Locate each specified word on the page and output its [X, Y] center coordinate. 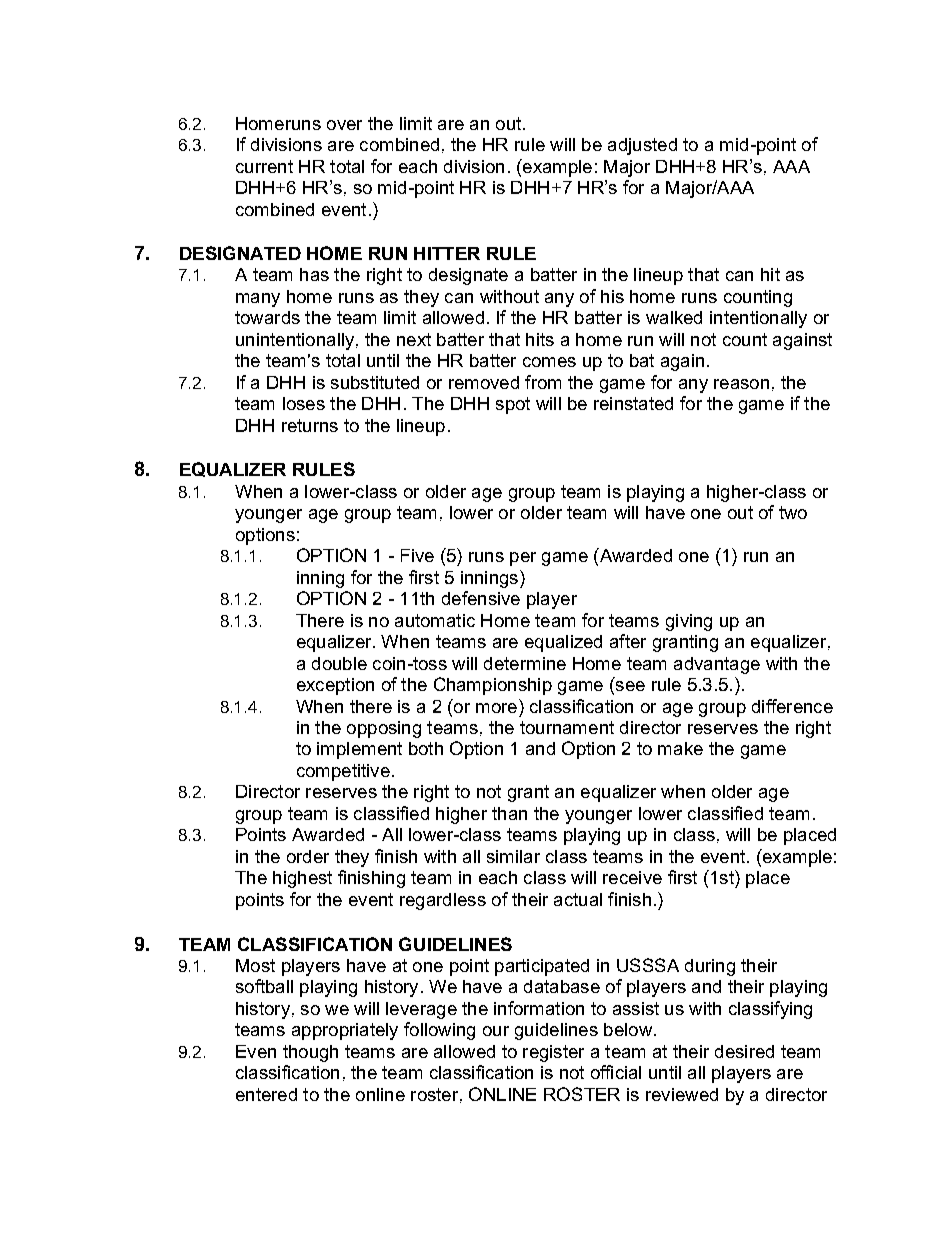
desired [744, 1051]
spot [513, 405]
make [680, 748]
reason [741, 384]
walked [674, 317]
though [310, 1053]
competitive [343, 772]
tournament [567, 727]
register [553, 1053]
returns [310, 425]
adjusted [642, 146]
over [344, 125]
